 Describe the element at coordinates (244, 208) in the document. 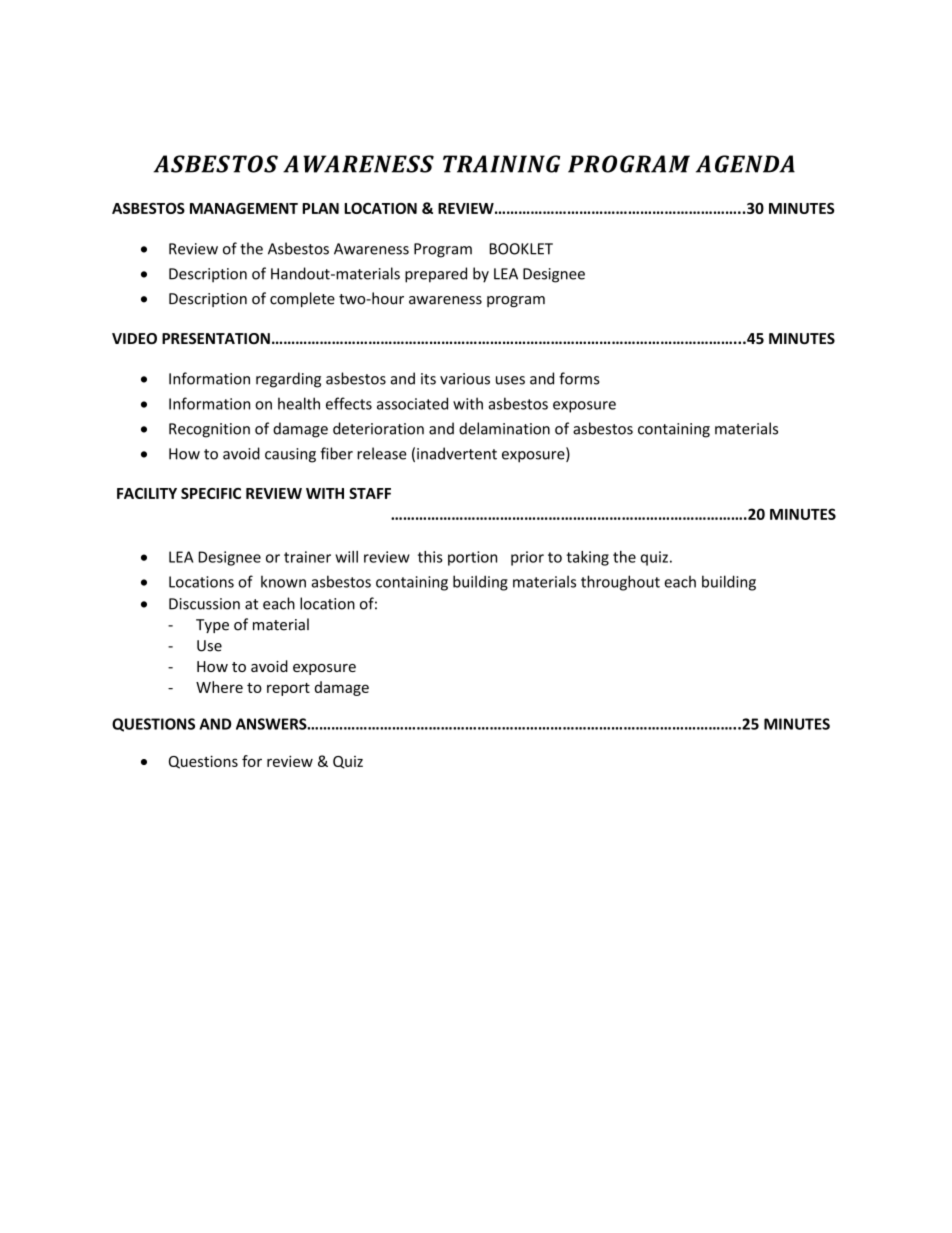

I see `MANAGEMENT` at that location.
